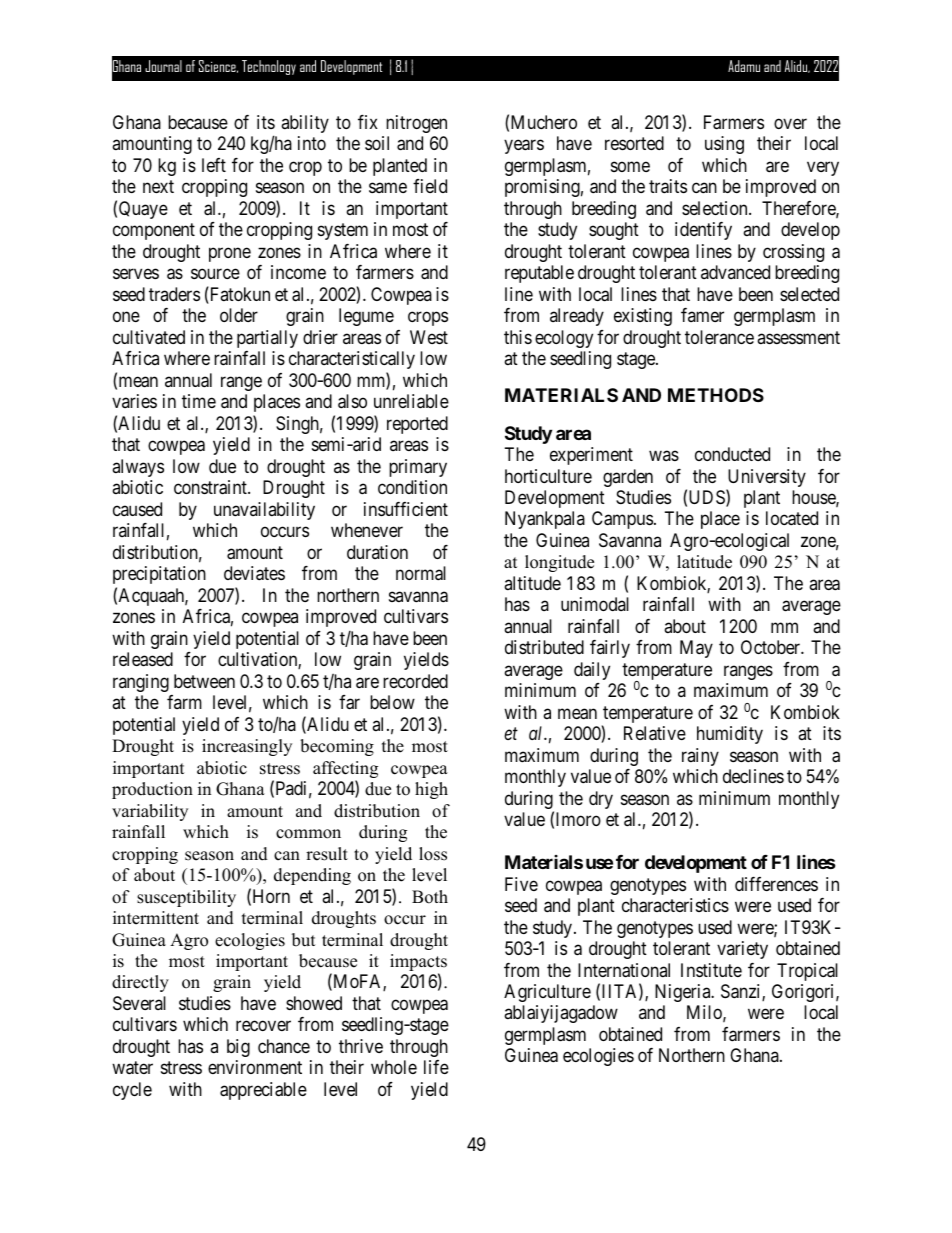 The width and height of the document is (952, 1233). What do you see at coordinates (199, 401) in the document?
I see `time` at bounding box center [199, 401].
